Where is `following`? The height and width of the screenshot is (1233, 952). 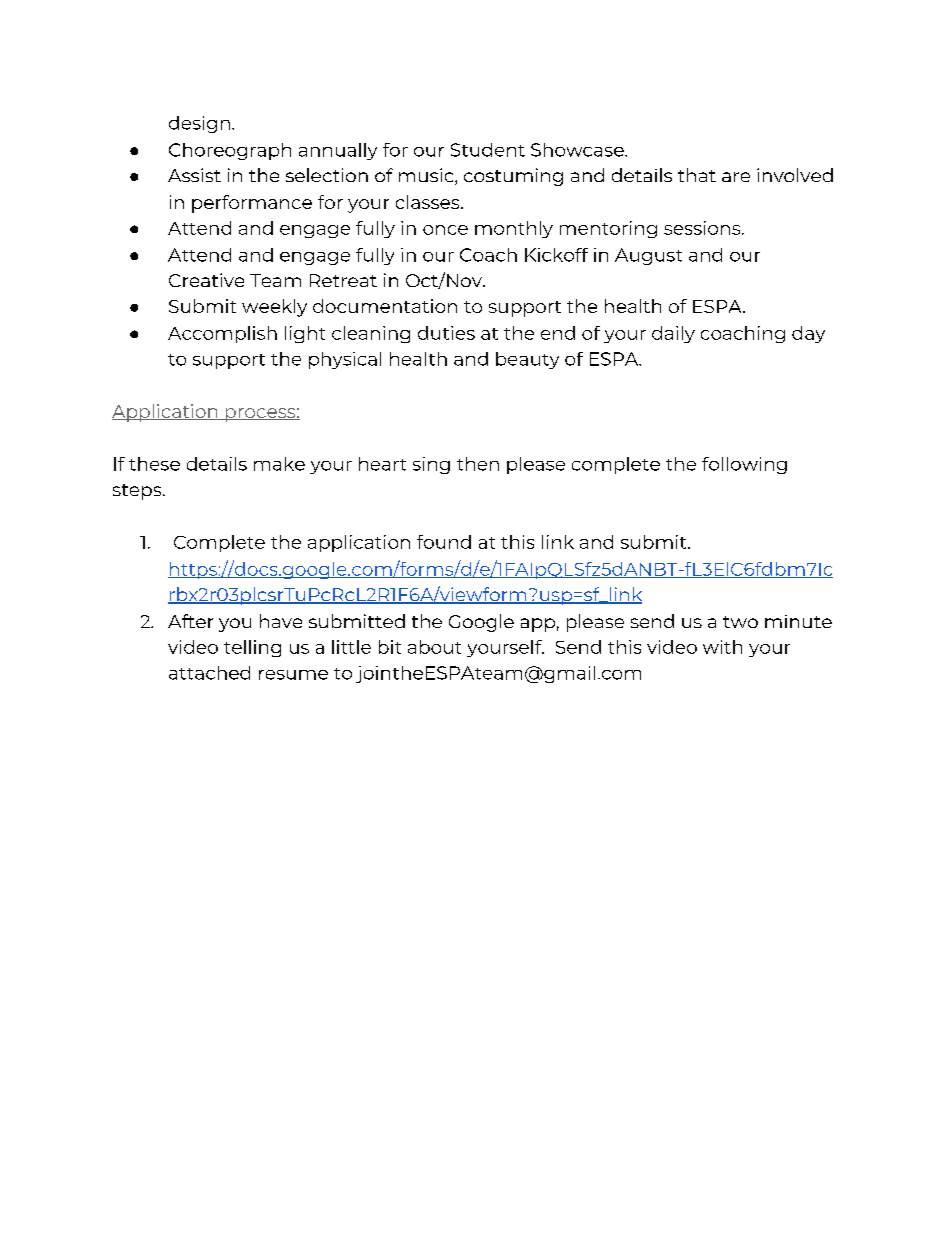 following is located at coordinates (744, 465).
